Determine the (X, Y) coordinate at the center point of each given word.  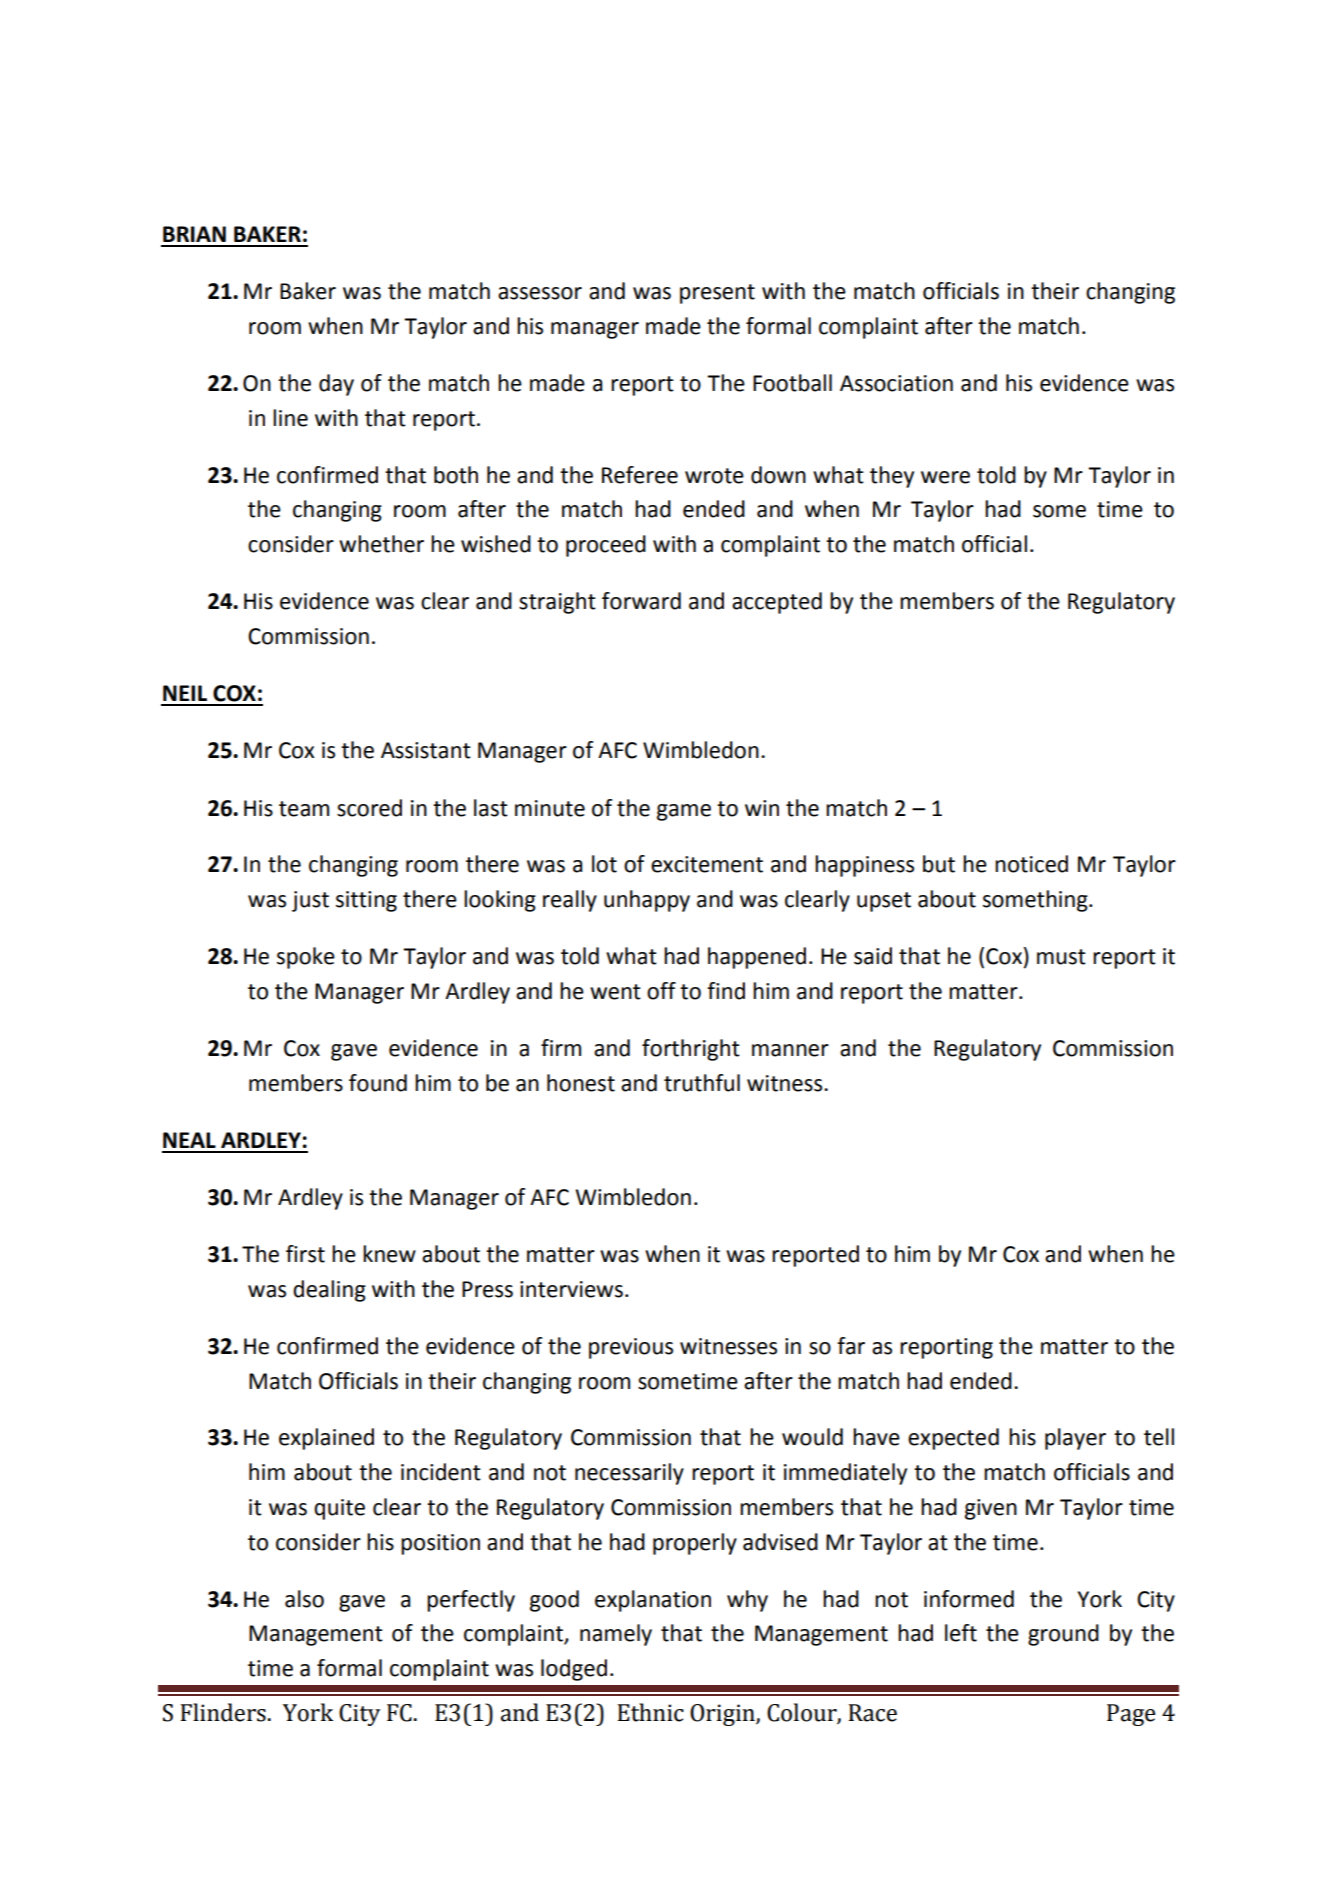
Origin (723, 1715)
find (726, 991)
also (304, 1599)
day (336, 385)
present (717, 294)
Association (896, 383)
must (1061, 957)
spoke (306, 958)
